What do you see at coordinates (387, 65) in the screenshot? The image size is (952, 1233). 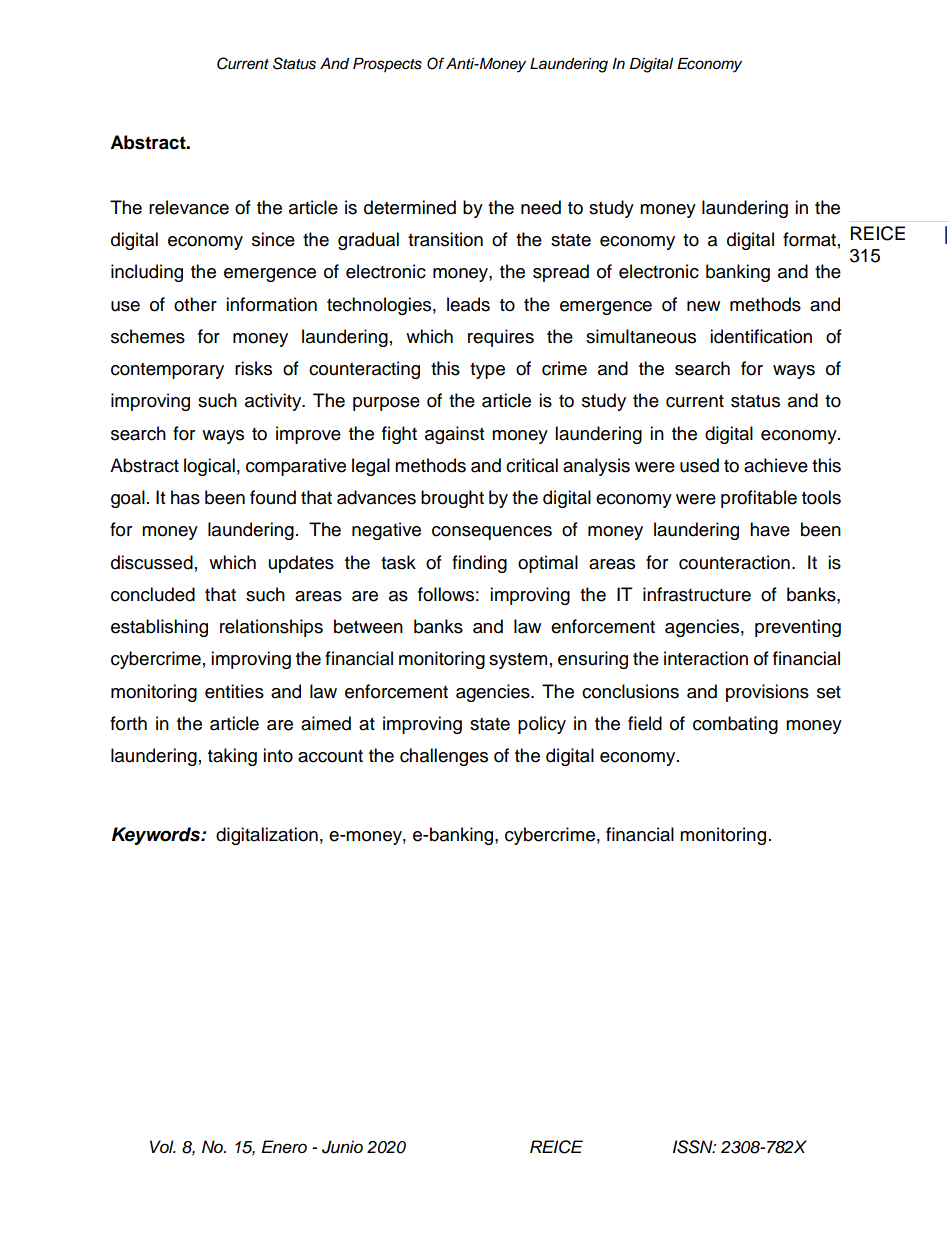 I see `Prospects` at bounding box center [387, 65].
